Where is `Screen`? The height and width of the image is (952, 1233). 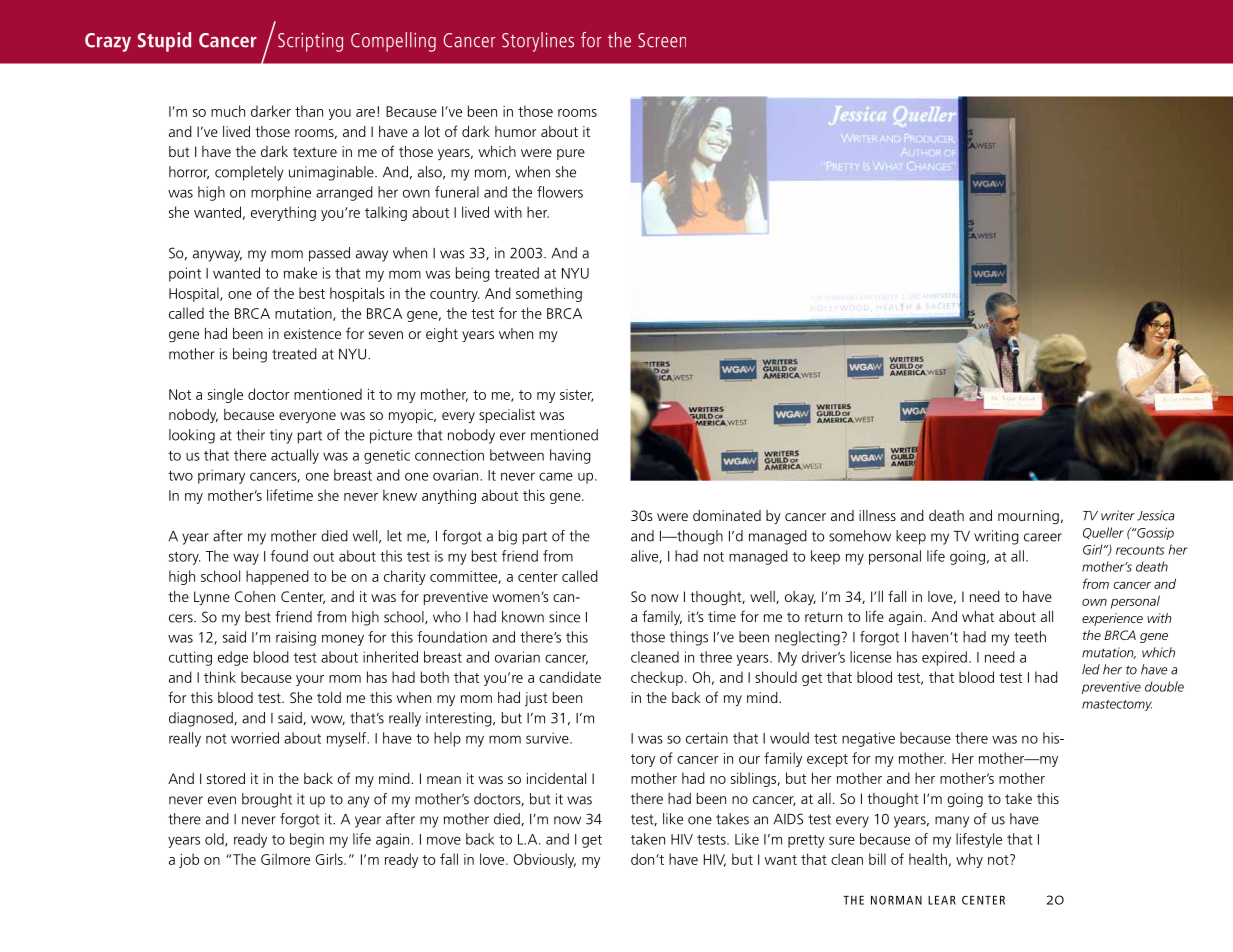 Screen is located at coordinates (662, 40).
